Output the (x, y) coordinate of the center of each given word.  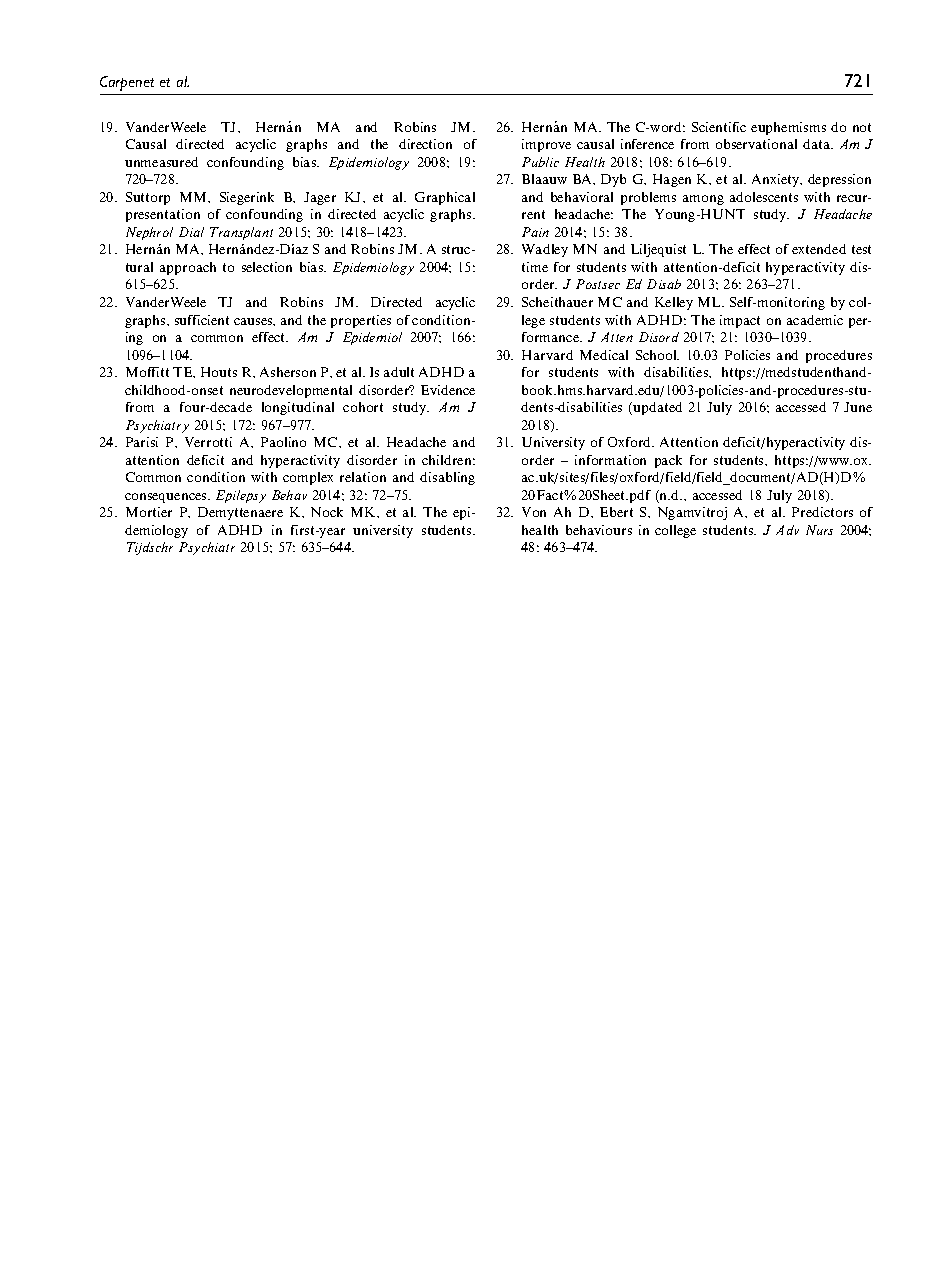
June (858, 407)
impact (740, 321)
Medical (604, 355)
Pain (535, 232)
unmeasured (161, 162)
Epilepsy (241, 496)
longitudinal (298, 408)
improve (546, 145)
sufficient (202, 320)
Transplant (241, 233)
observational (756, 144)
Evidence (448, 390)
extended (819, 249)
